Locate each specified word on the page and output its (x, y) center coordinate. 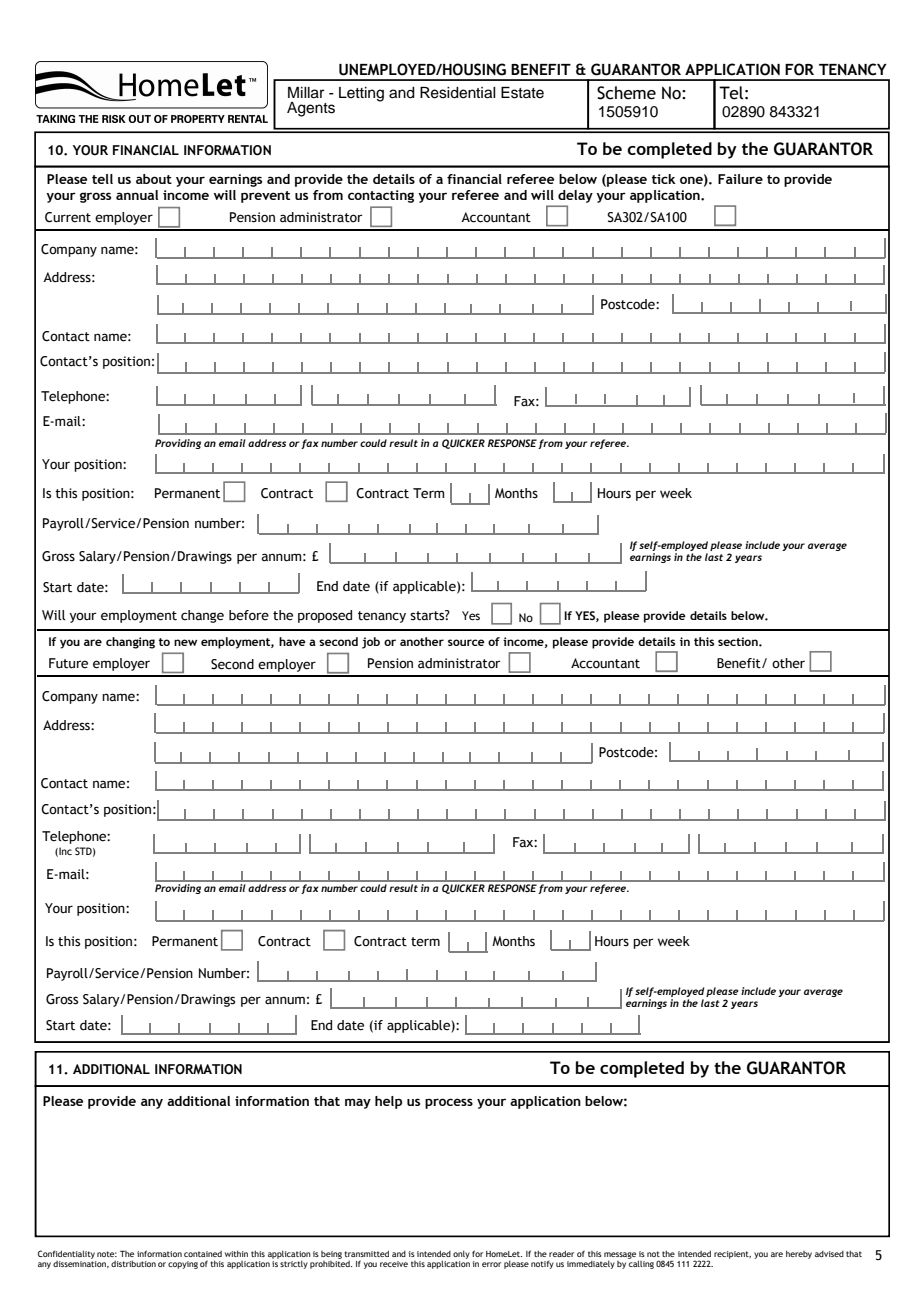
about (154, 179)
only (461, 1254)
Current (68, 217)
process (449, 1103)
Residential (458, 93)
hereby (799, 1254)
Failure (740, 179)
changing (130, 643)
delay (575, 196)
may (358, 1103)
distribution (133, 1263)
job (371, 643)
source (466, 642)
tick (664, 179)
